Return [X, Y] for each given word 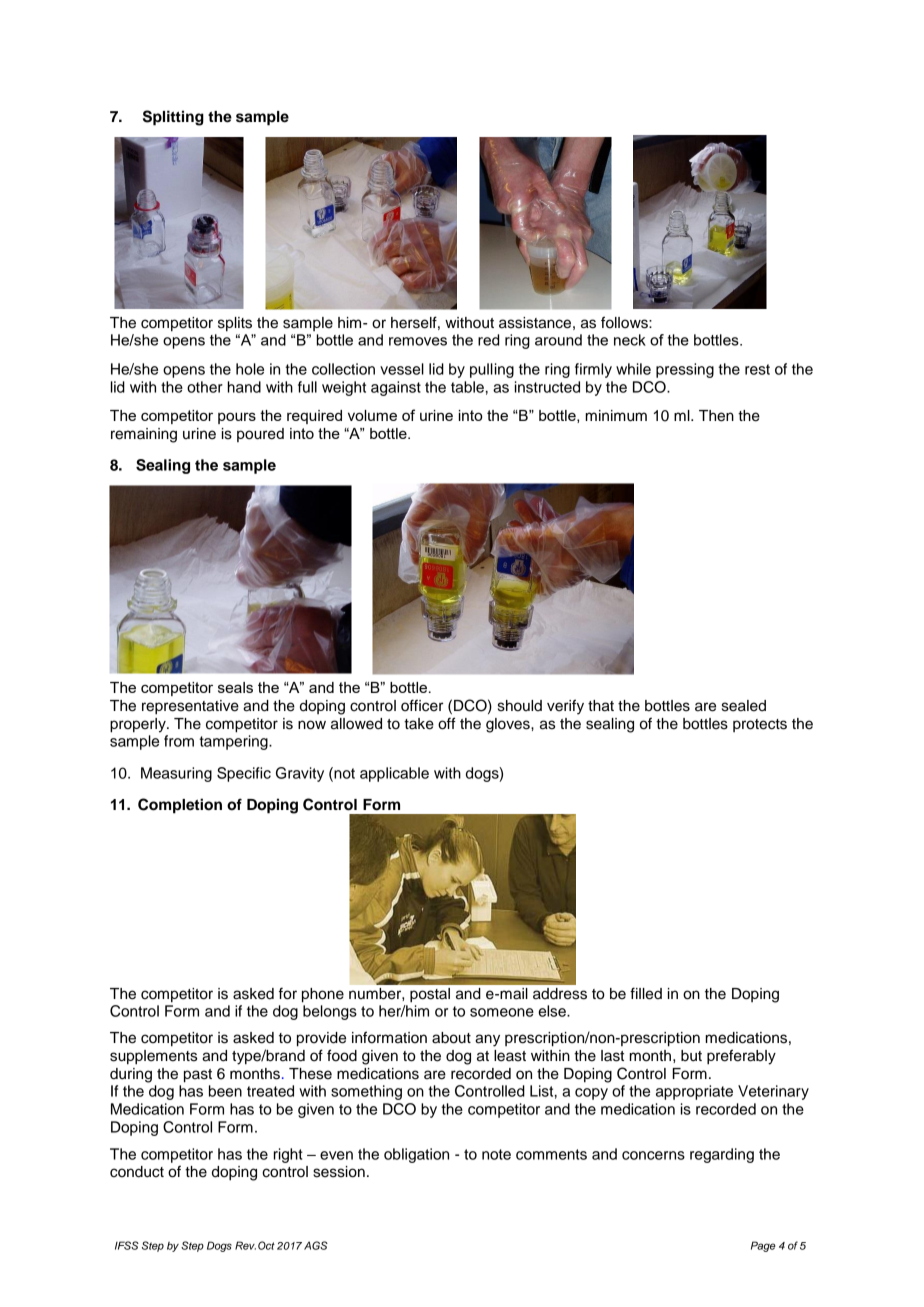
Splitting [173, 118]
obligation [416, 1155]
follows [625, 322]
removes [418, 341]
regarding [722, 1155]
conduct [137, 1172]
